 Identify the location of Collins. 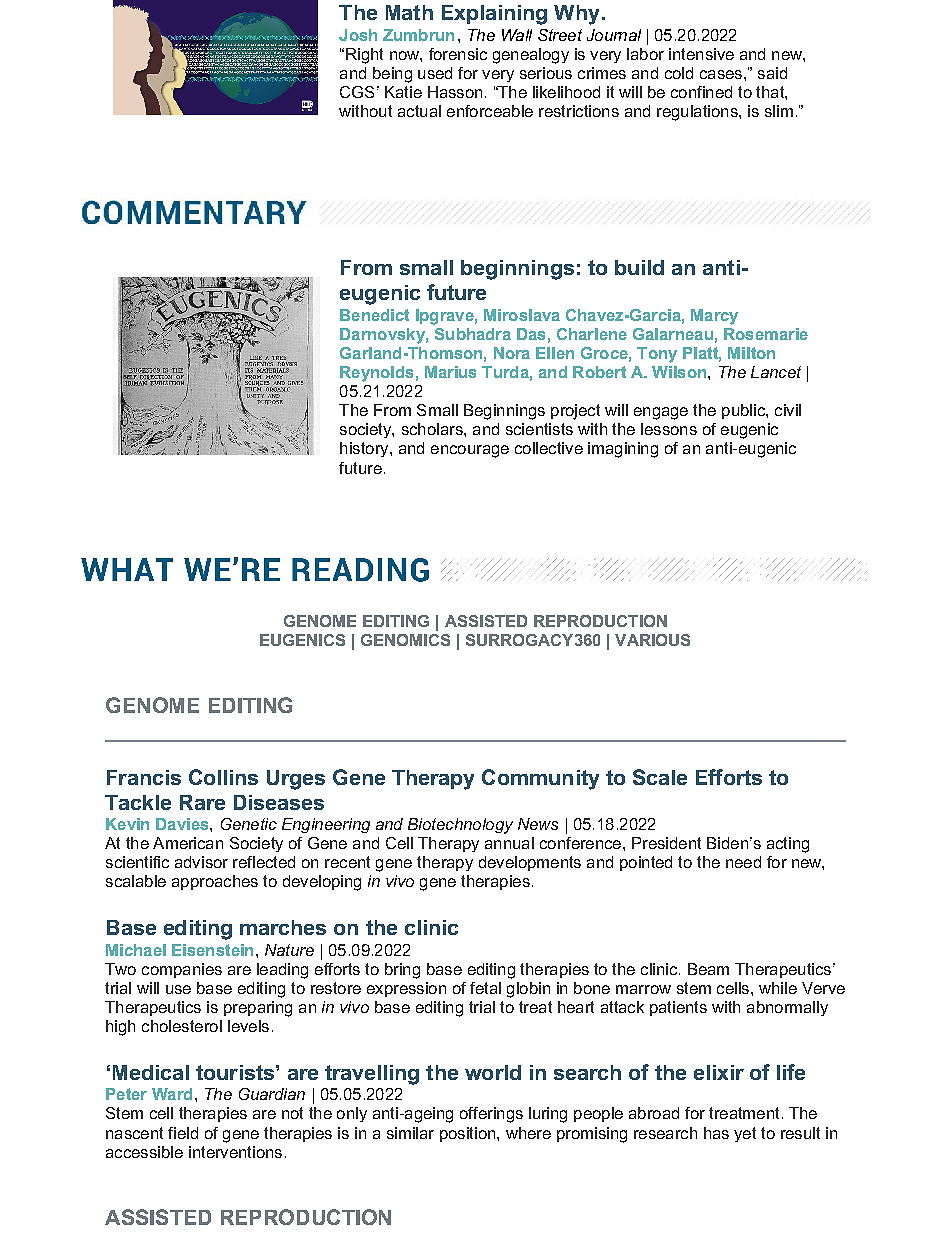
(223, 777).
